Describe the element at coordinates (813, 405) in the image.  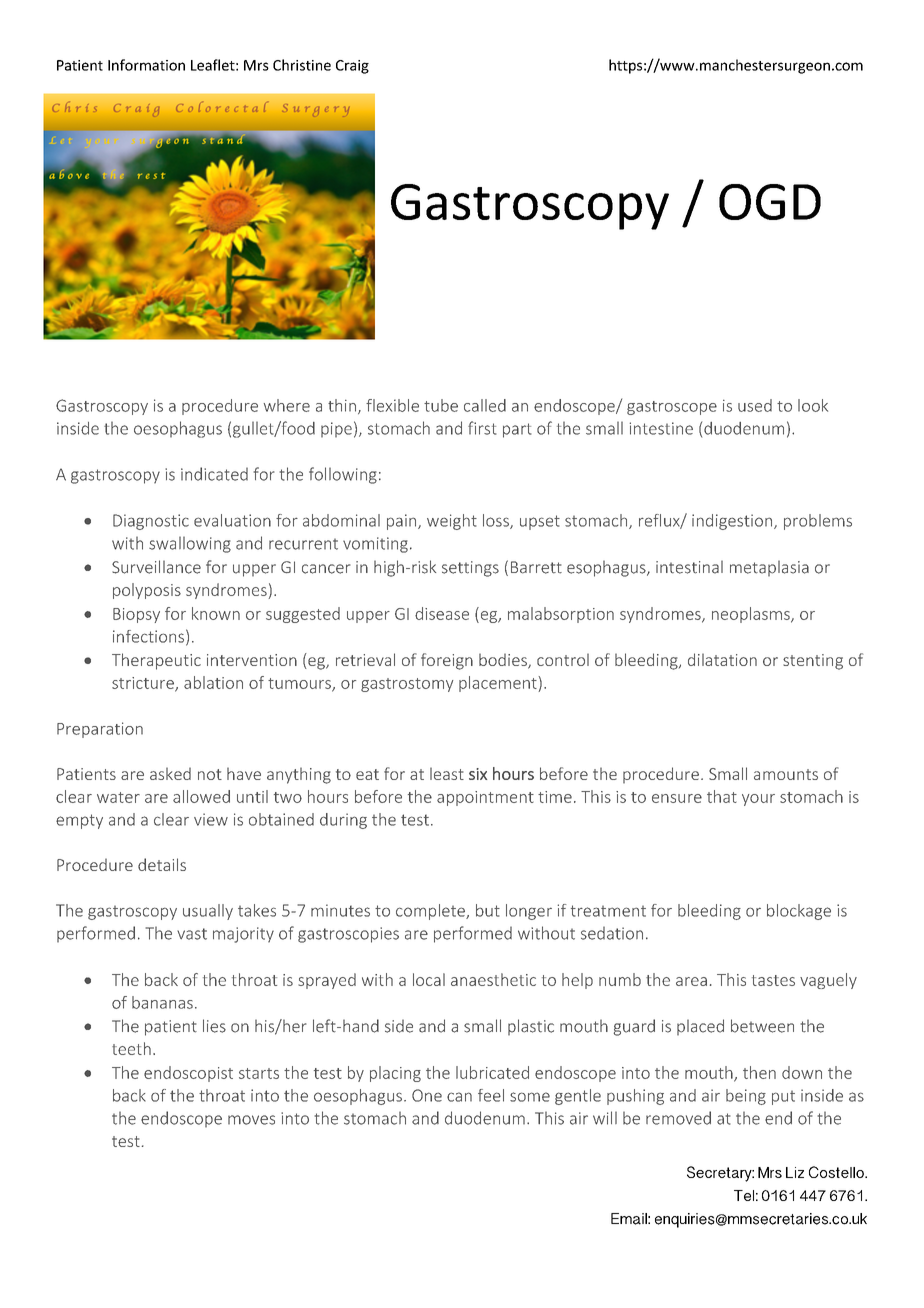
I see `look` at that location.
